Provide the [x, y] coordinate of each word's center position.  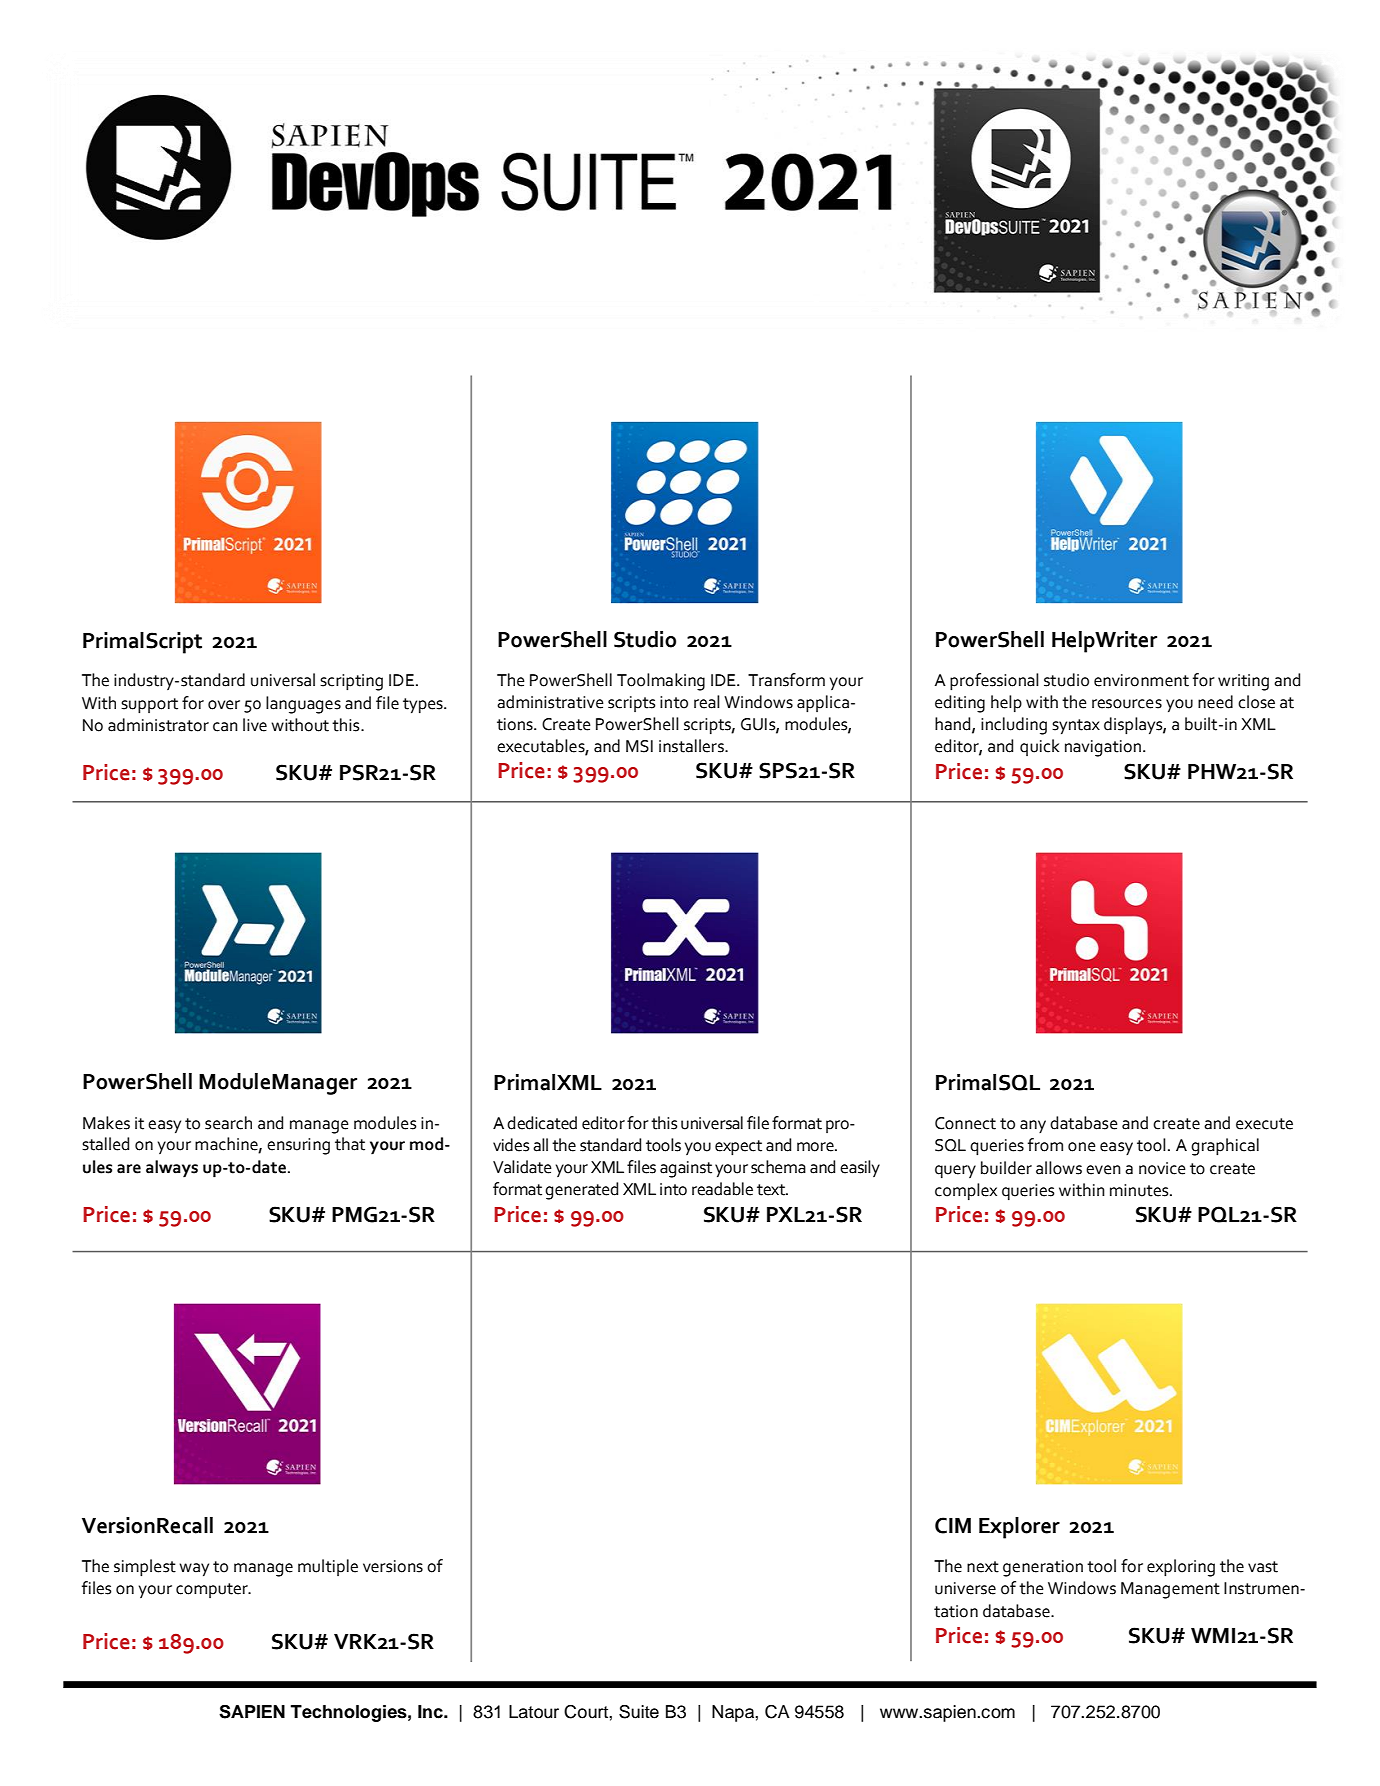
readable [722, 1189]
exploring [1181, 1568]
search [228, 1123]
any [1033, 1126]
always [172, 1169]
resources [1127, 704]
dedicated [542, 1123]
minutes [1140, 1190]
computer [213, 1590]
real [707, 702]
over [224, 705]
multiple [328, 1567]
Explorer [1019, 1528]
